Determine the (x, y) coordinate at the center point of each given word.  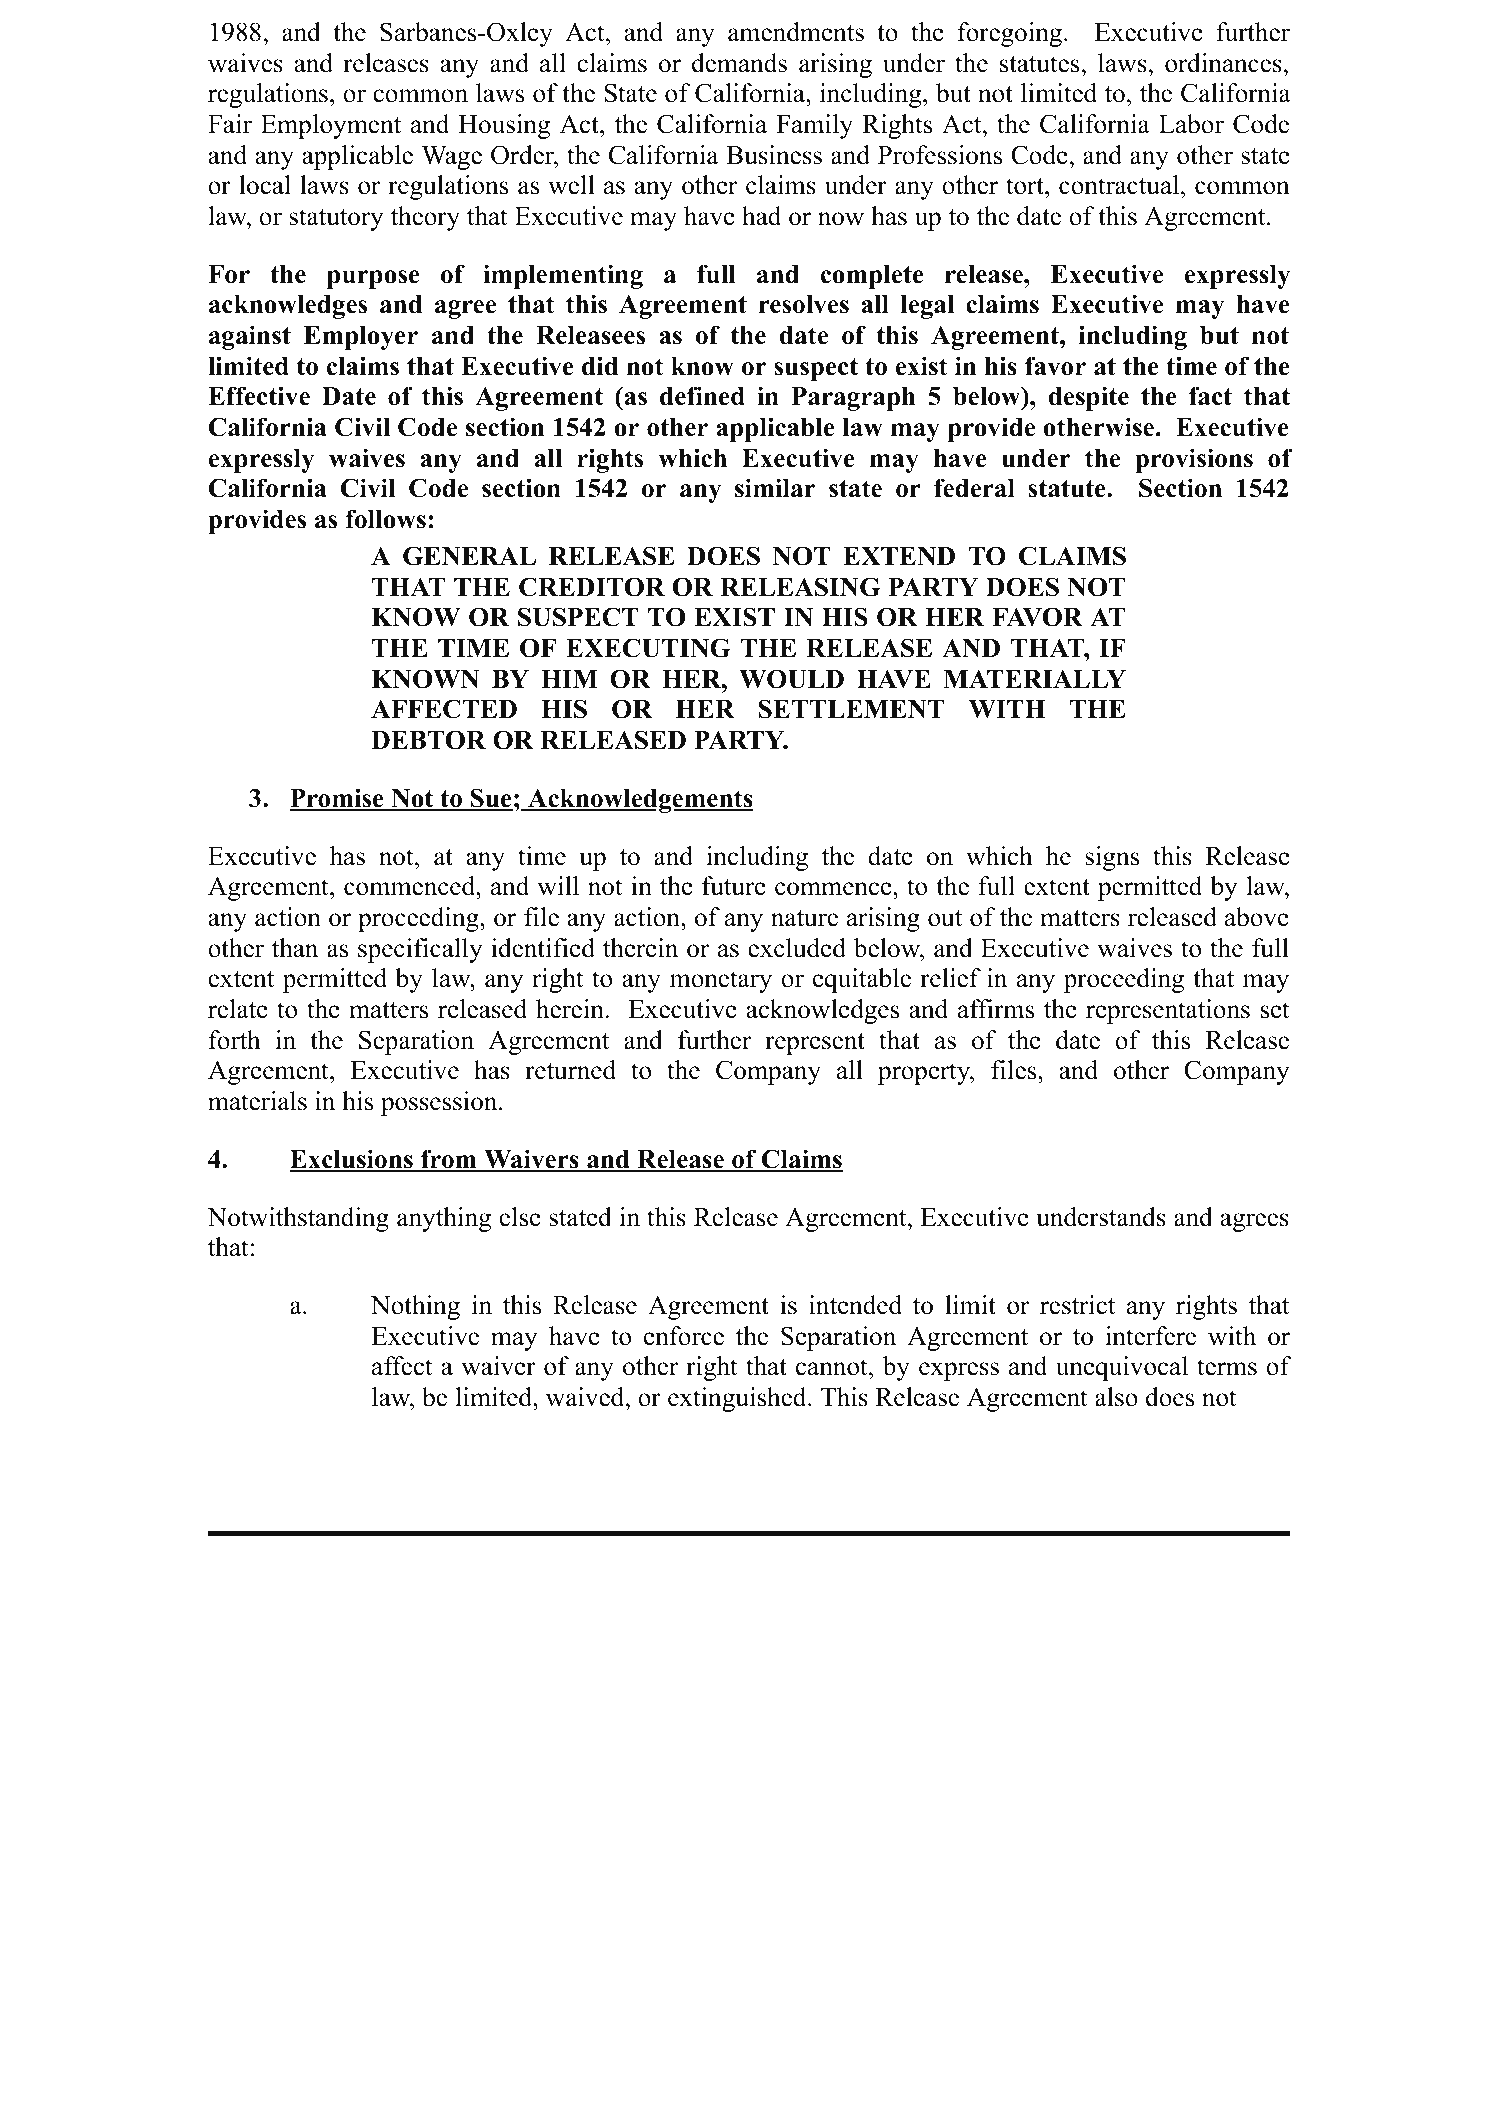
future (734, 886)
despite (1089, 398)
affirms (996, 1009)
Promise (338, 799)
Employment (331, 126)
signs (1112, 858)
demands (739, 63)
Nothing (415, 1307)
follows (386, 519)
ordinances (1223, 63)
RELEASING (800, 587)
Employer (361, 338)
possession (440, 1103)
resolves (804, 304)
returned (570, 1070)
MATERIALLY (1034, 679)
